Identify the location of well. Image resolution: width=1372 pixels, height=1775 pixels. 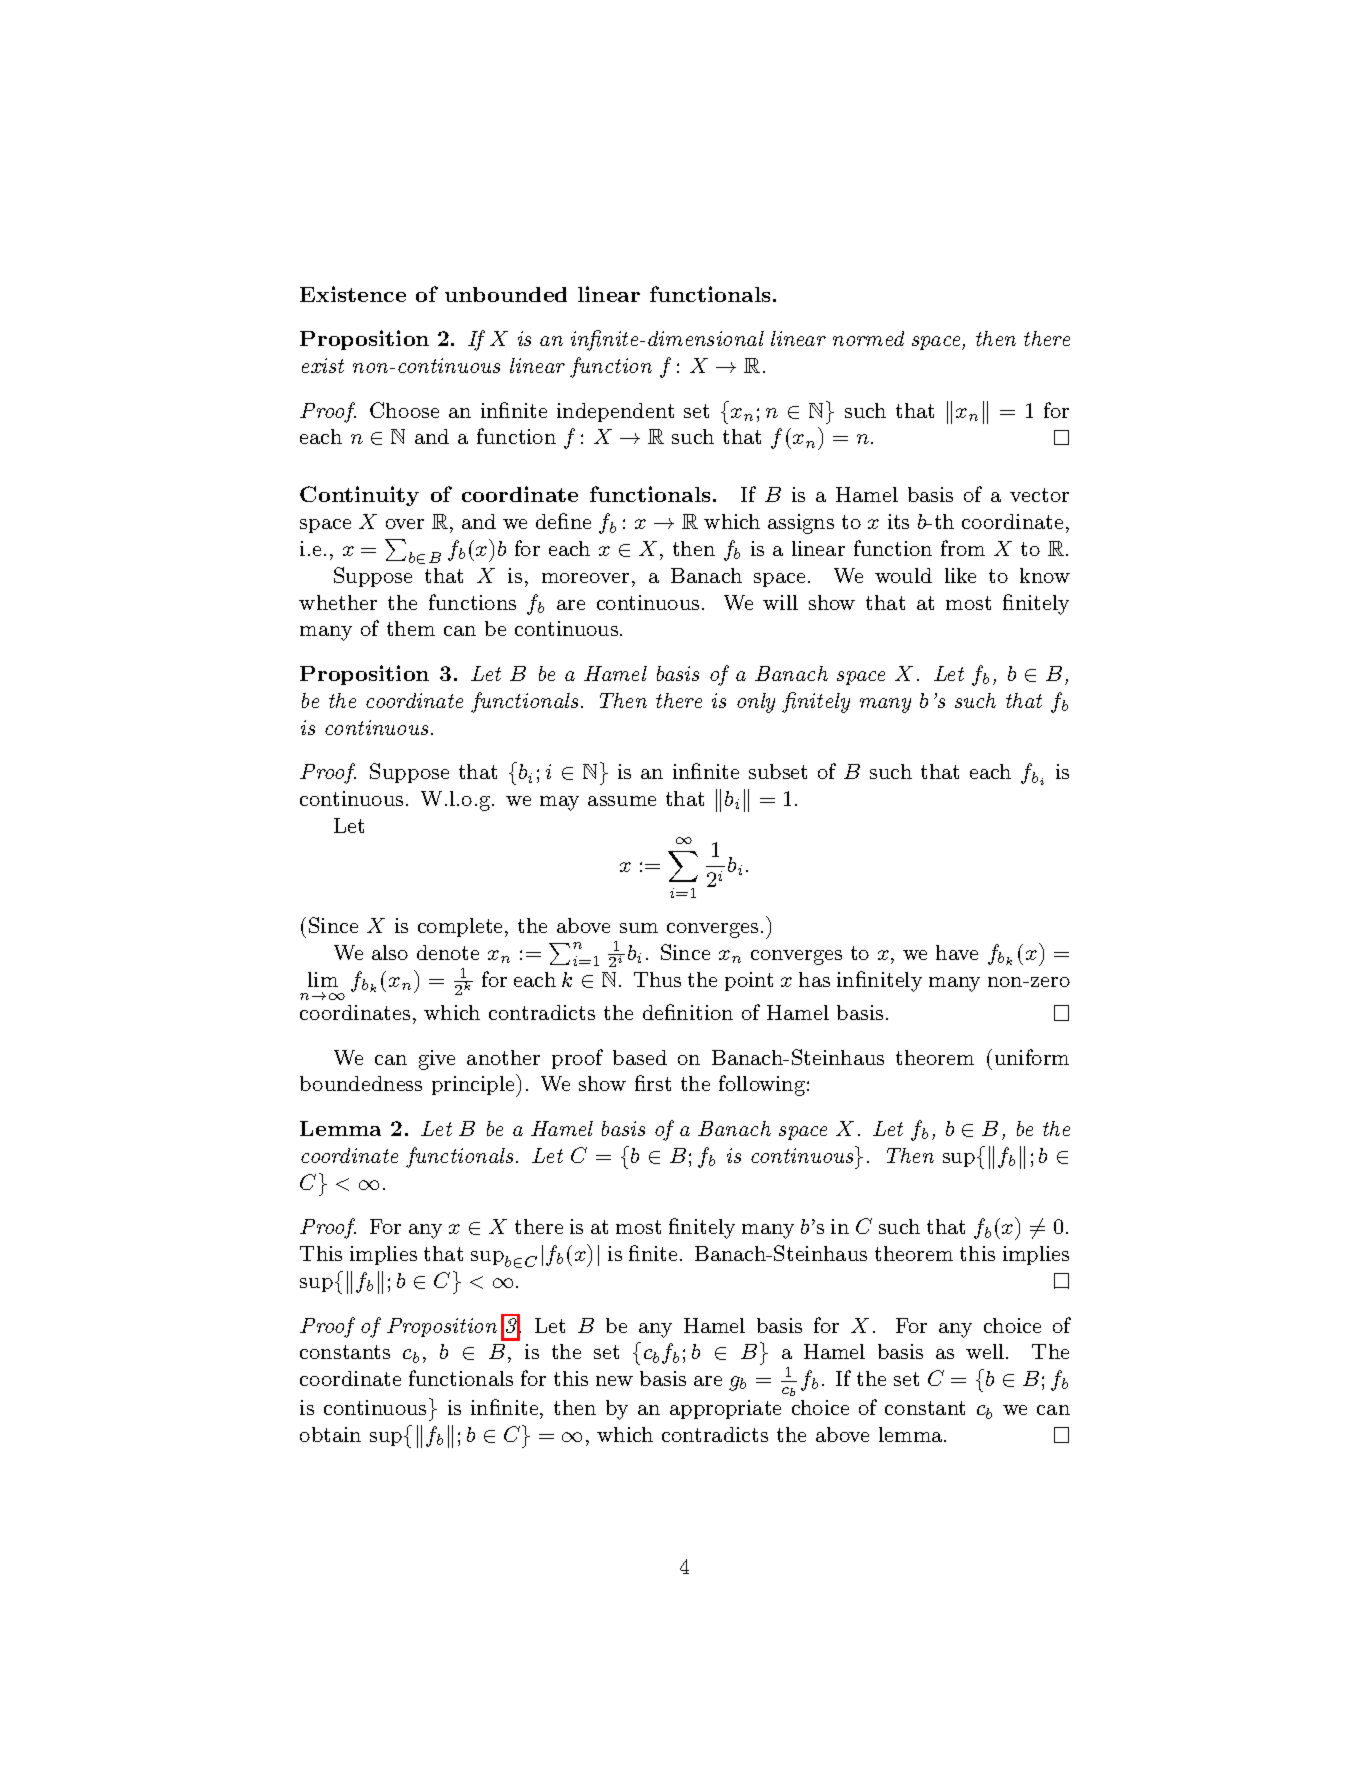
(986, 1351).
